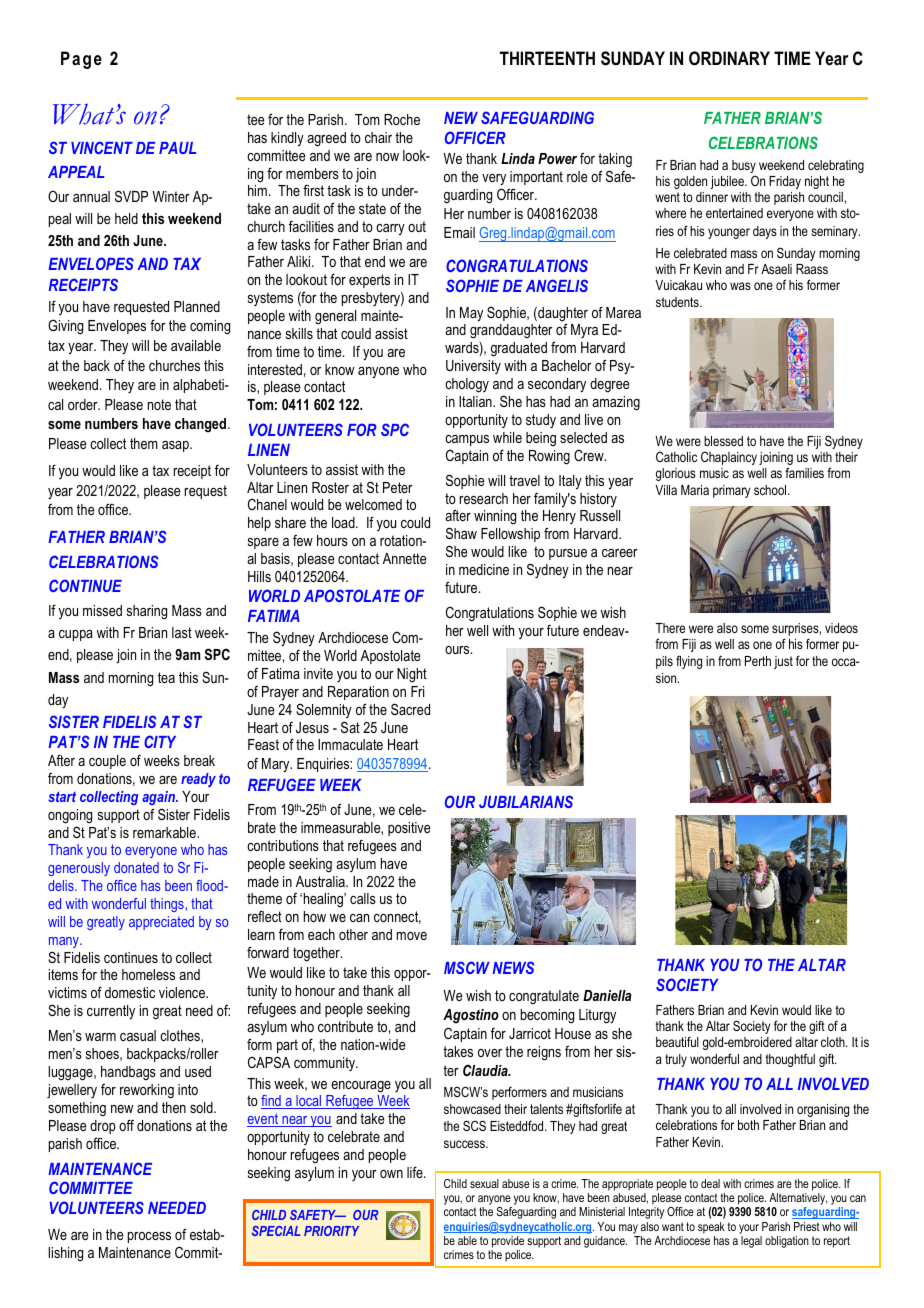 The width and height of the screenshot is (924, 1308). I want to click on Roche, so click(402, 119).
